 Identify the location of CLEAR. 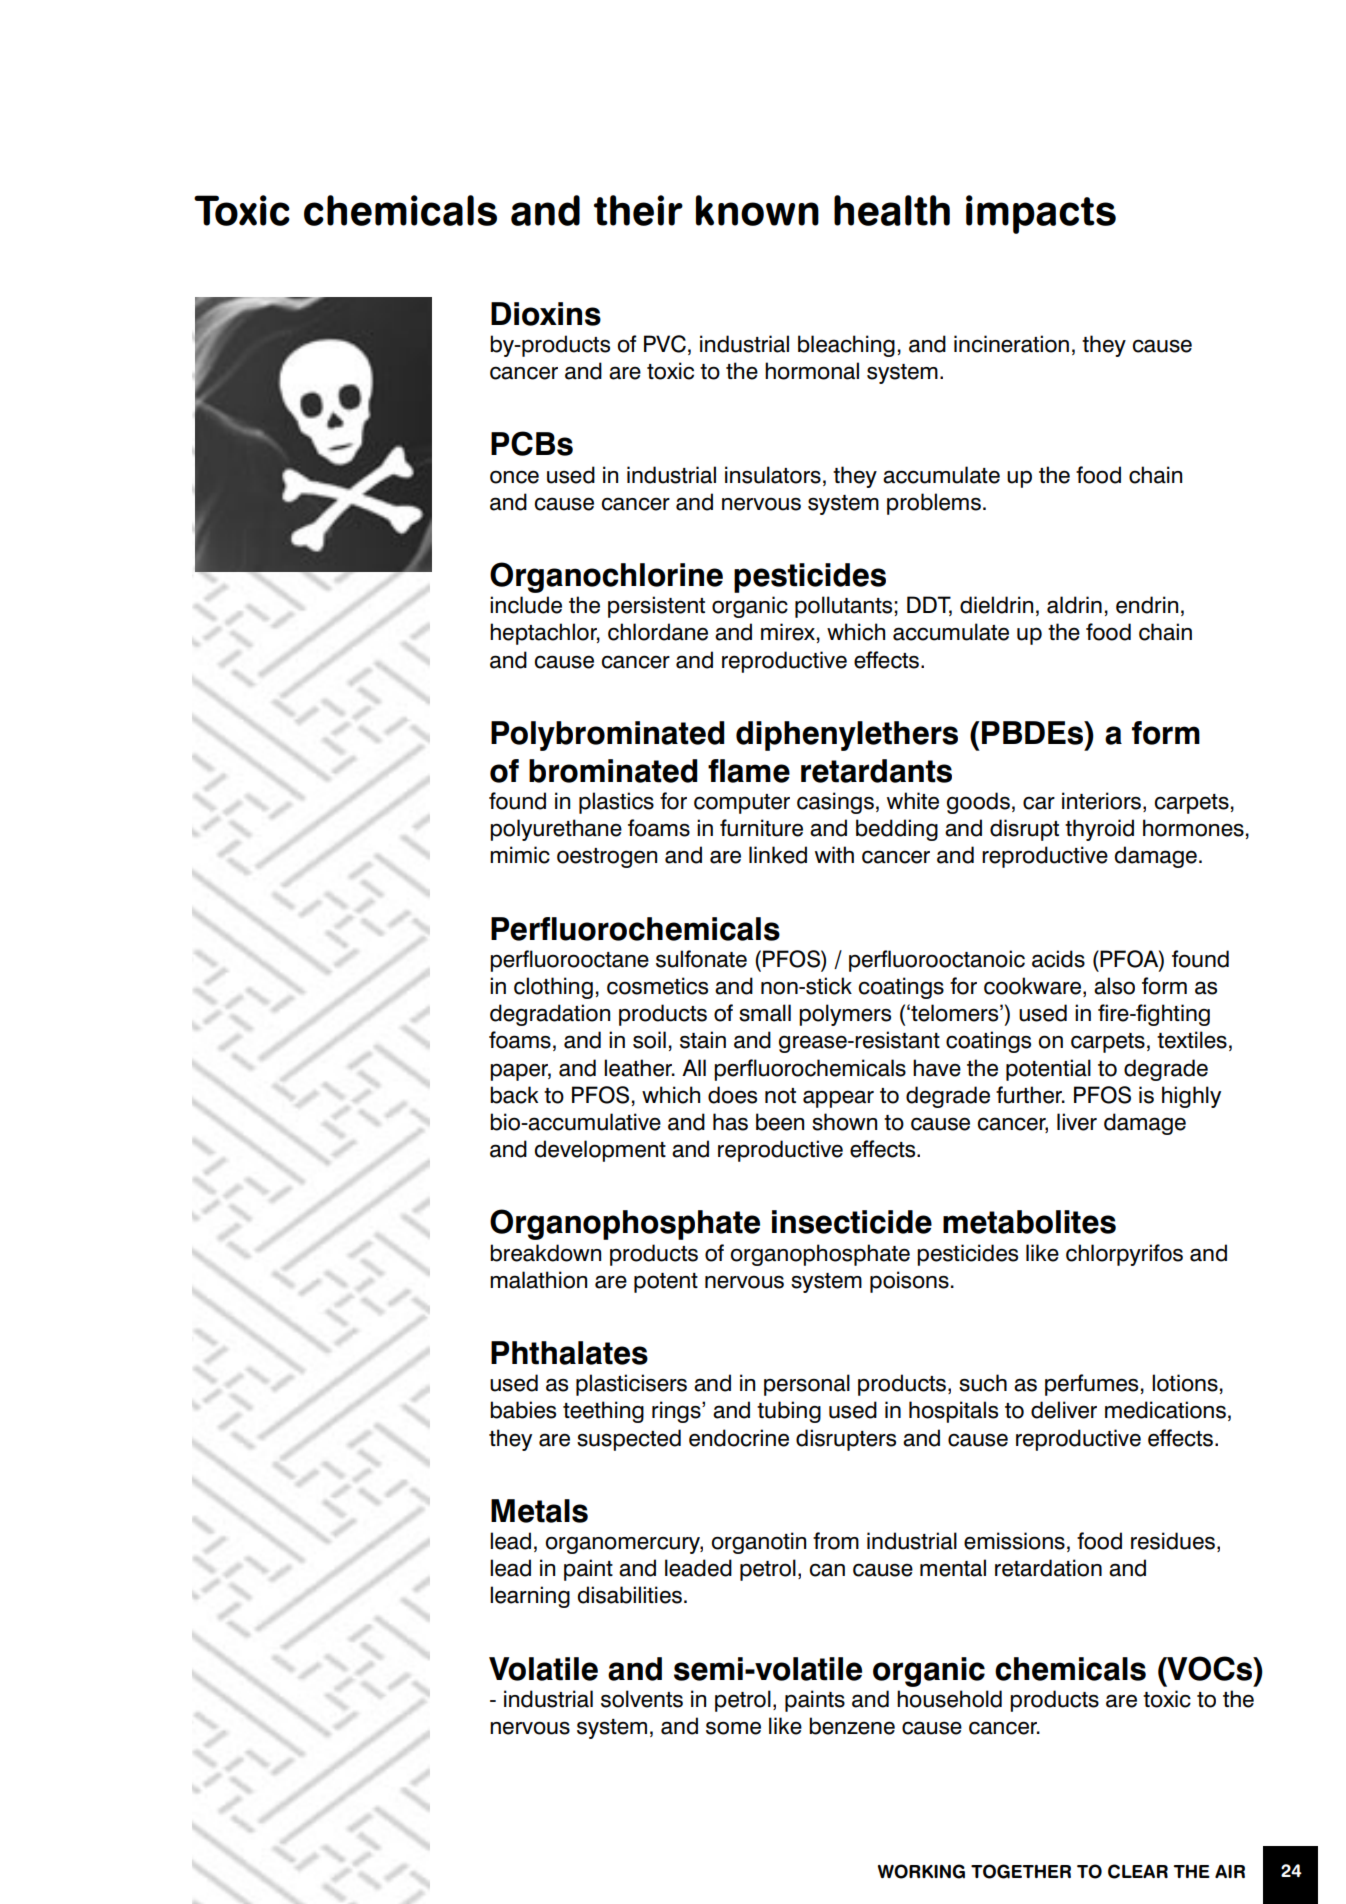
(1138, 1871).
